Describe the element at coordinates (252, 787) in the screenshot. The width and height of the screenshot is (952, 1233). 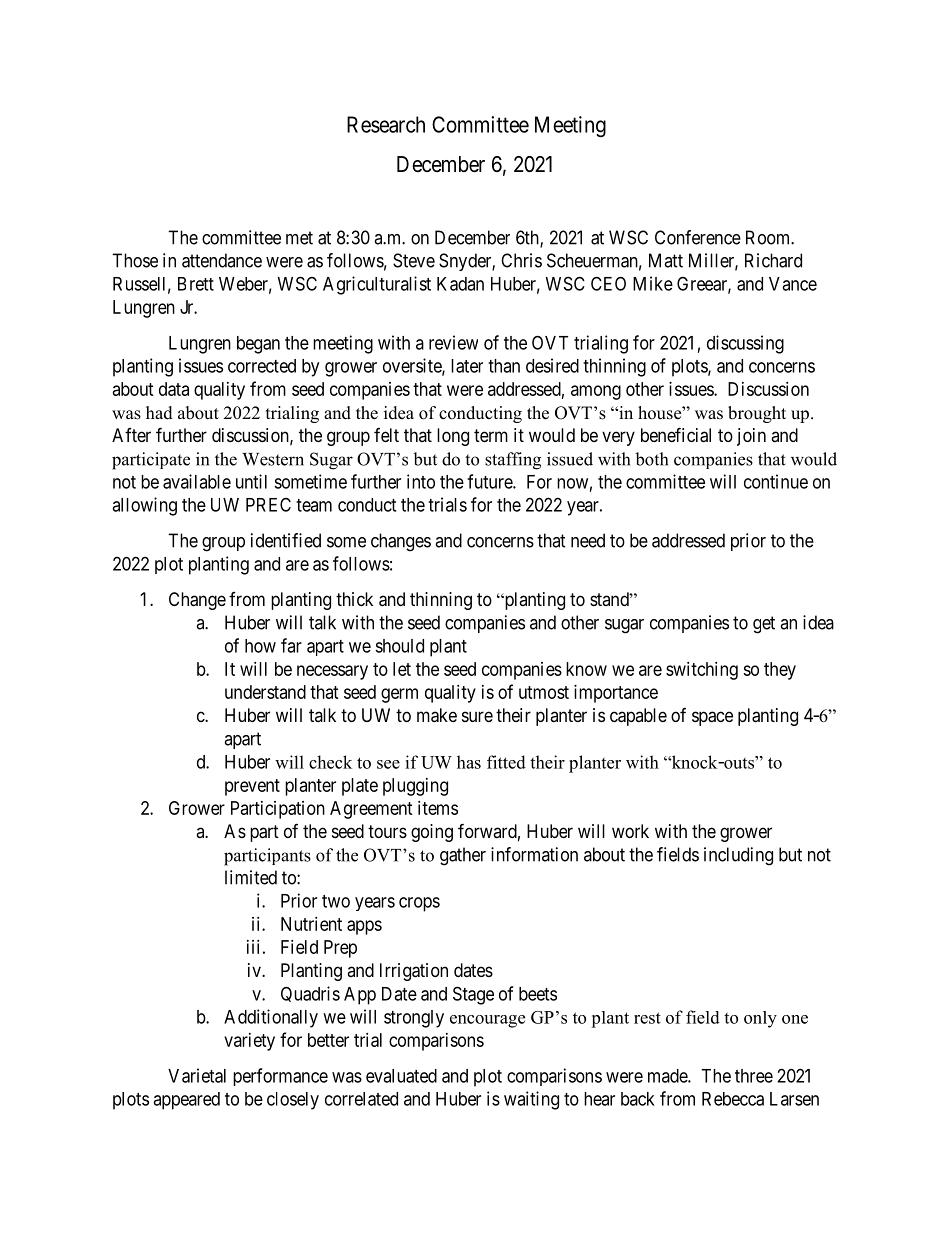
I see `prevent` at that location.
